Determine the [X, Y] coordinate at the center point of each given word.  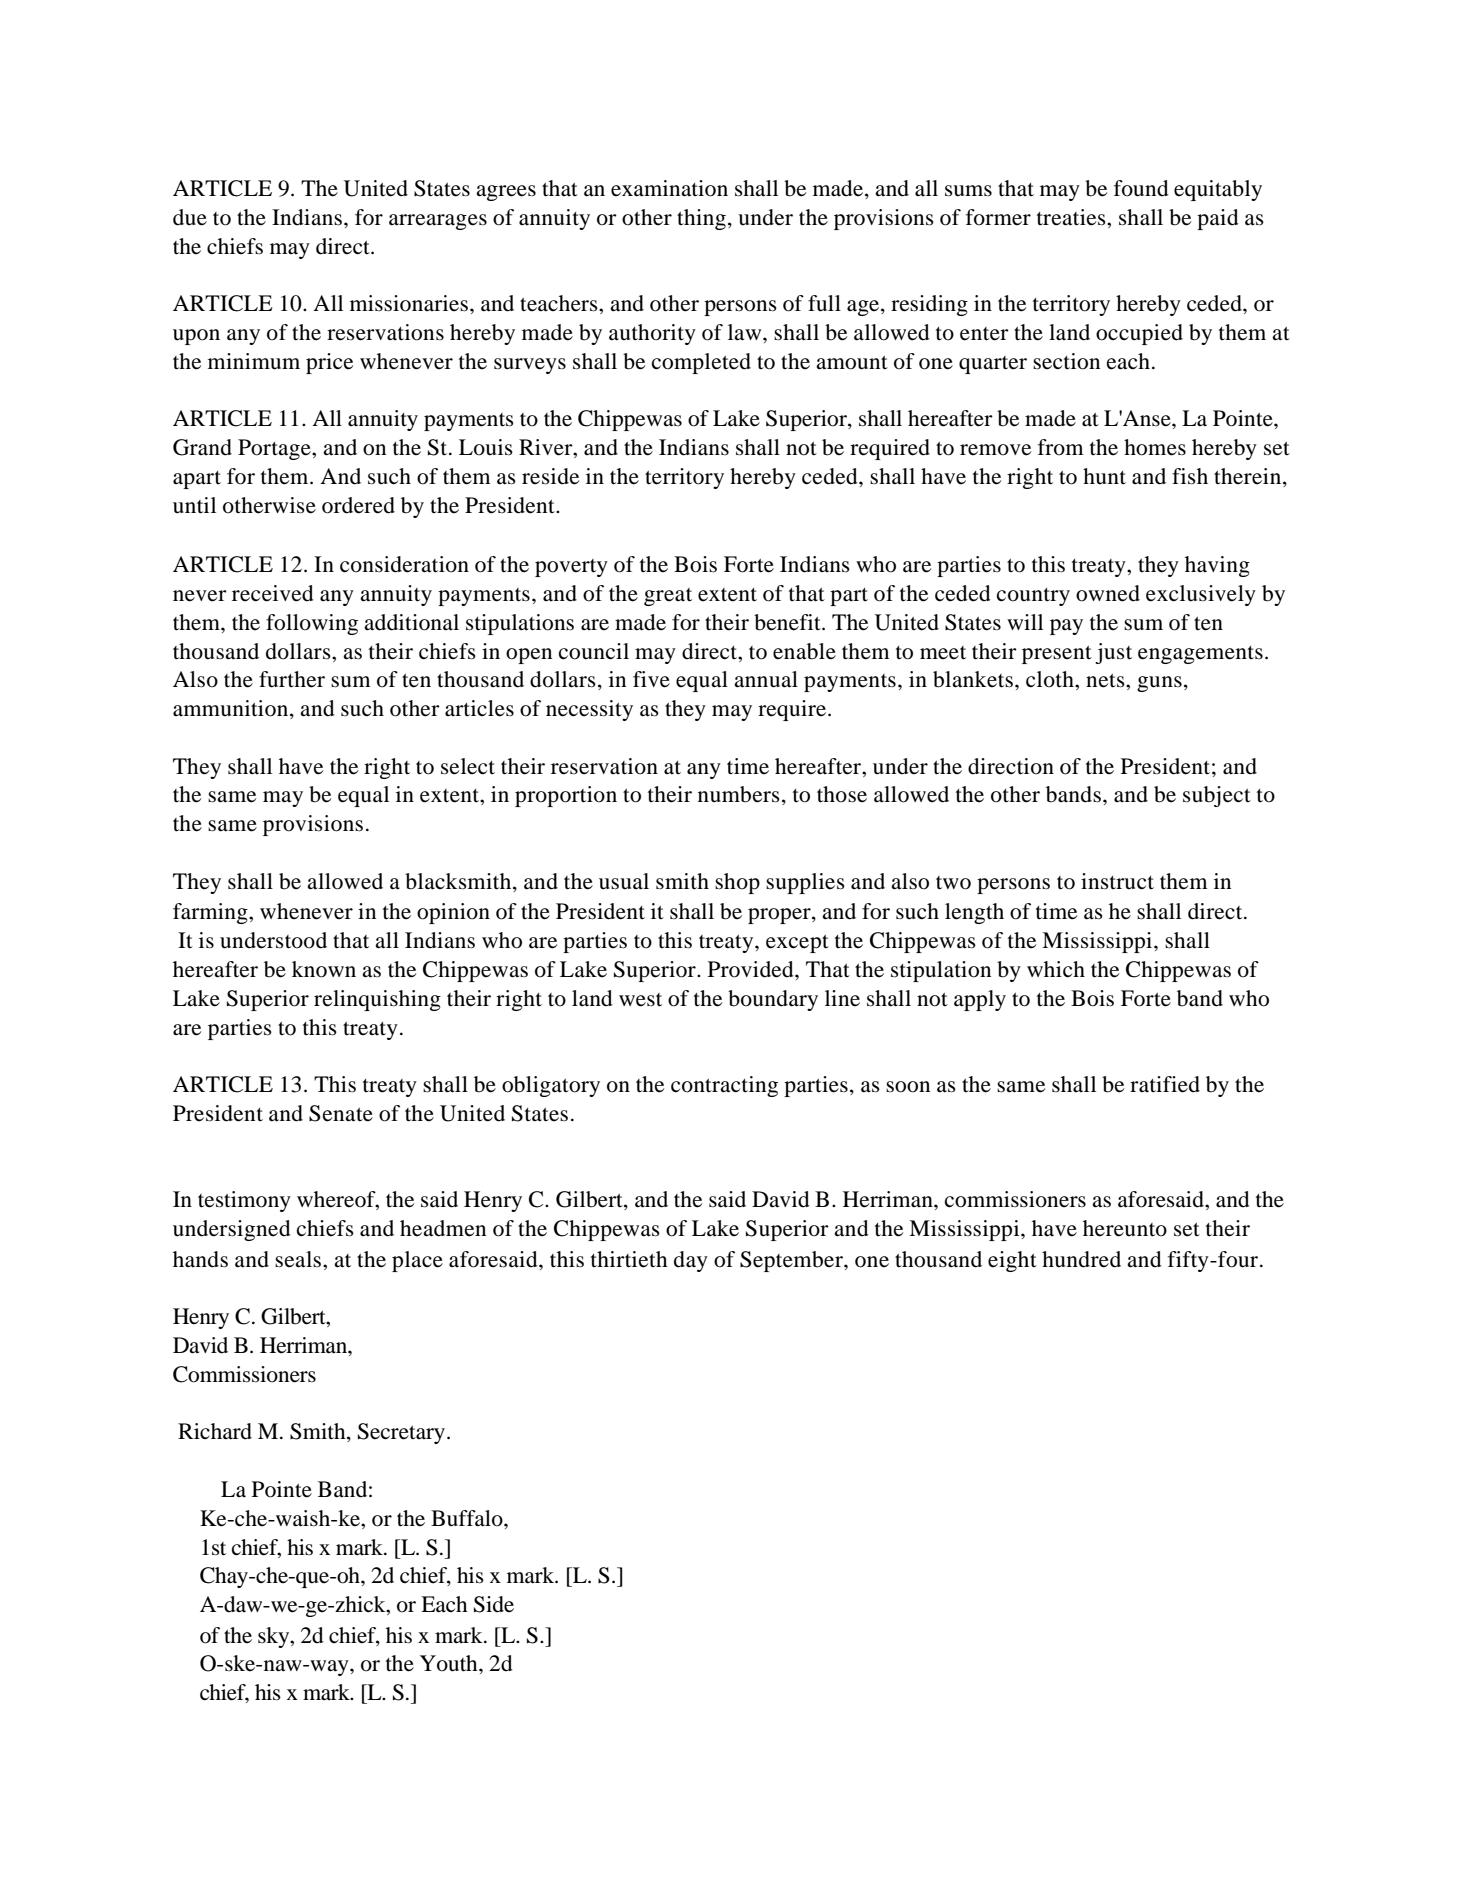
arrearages [438, 222]
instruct [1117, 881]
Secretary [403, 1433]
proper [780, 916]
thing [701, 219]
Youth [450, 1663]
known [324, 969]
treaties [1072, 217]
